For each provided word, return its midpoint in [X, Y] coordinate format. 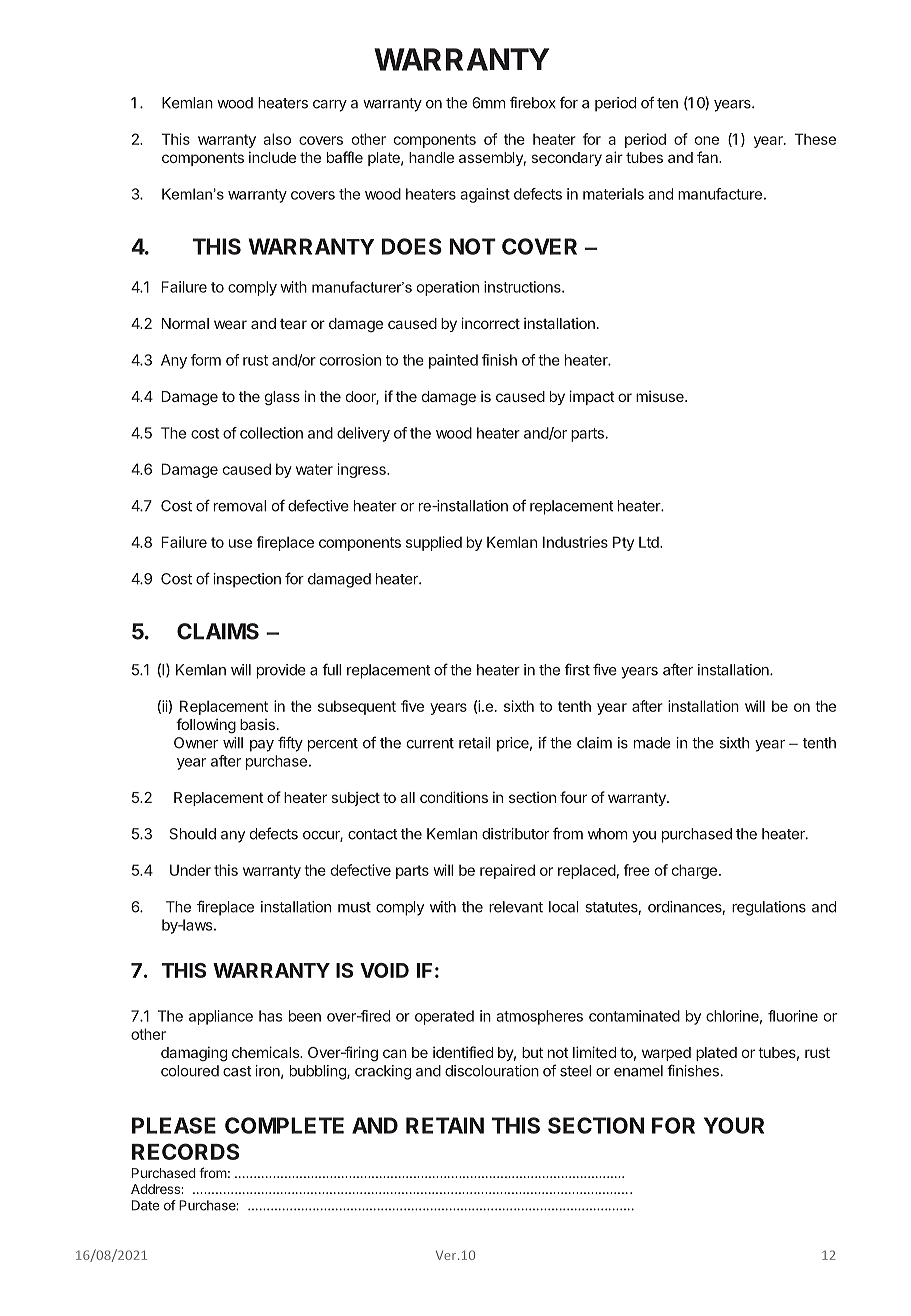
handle [431, 157]
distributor [515, 834]
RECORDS [185, 1151]
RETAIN [445, 1125]
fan [708, 157]
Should [193, 834]
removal [240, 506]
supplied [434, 543]
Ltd [650, 542]
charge [694, 871]
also [277, 139]
